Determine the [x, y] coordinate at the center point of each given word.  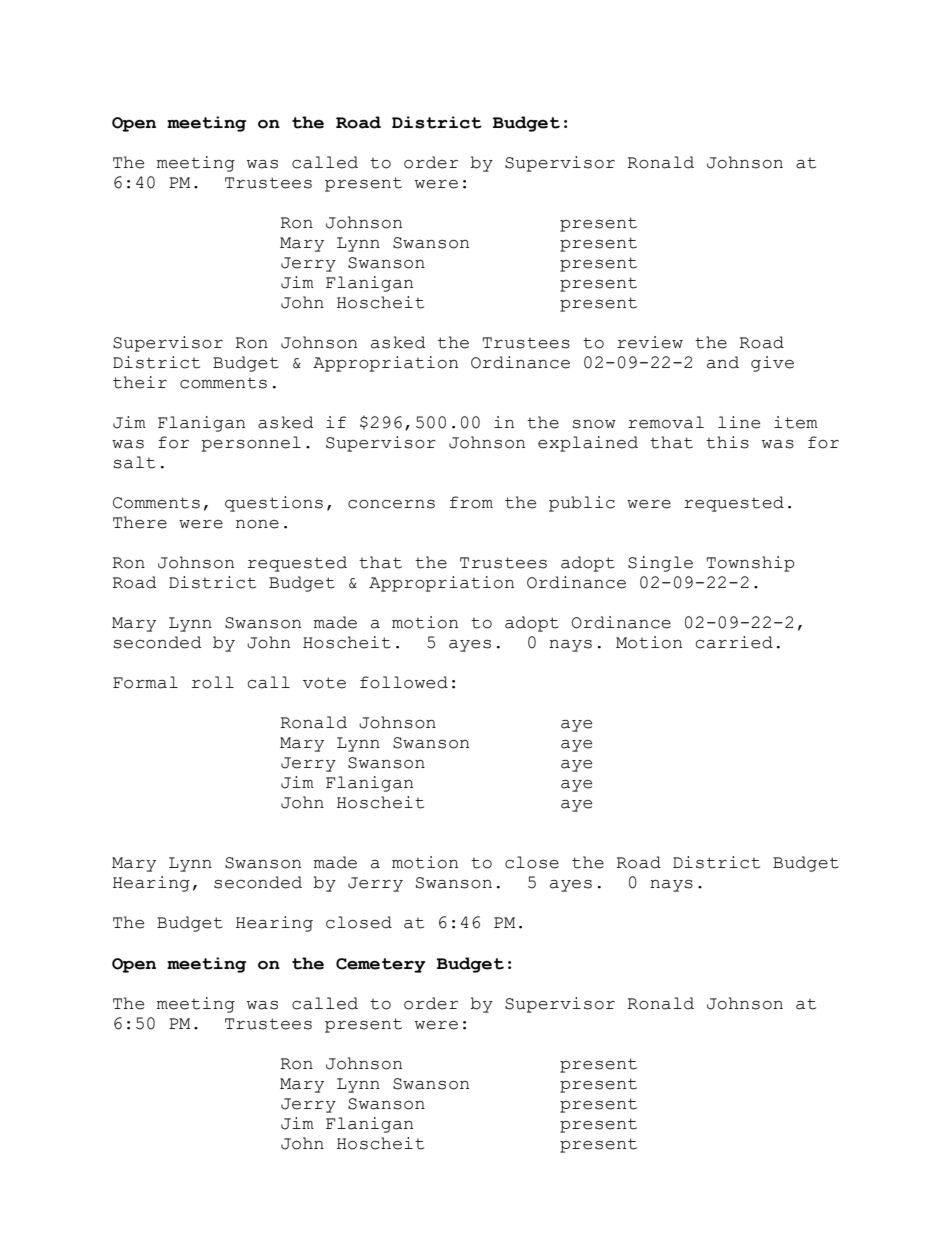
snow [594, 424]
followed [404, 682]
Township [751, 564]
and [723, 362]
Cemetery [380, 965]
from [471, 502]
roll [213, 682]
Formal [145, 682]
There [140, 522]
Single [660, 564]
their [140, 382]
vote [324, 683]
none [257, 524]
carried [734, 642]
